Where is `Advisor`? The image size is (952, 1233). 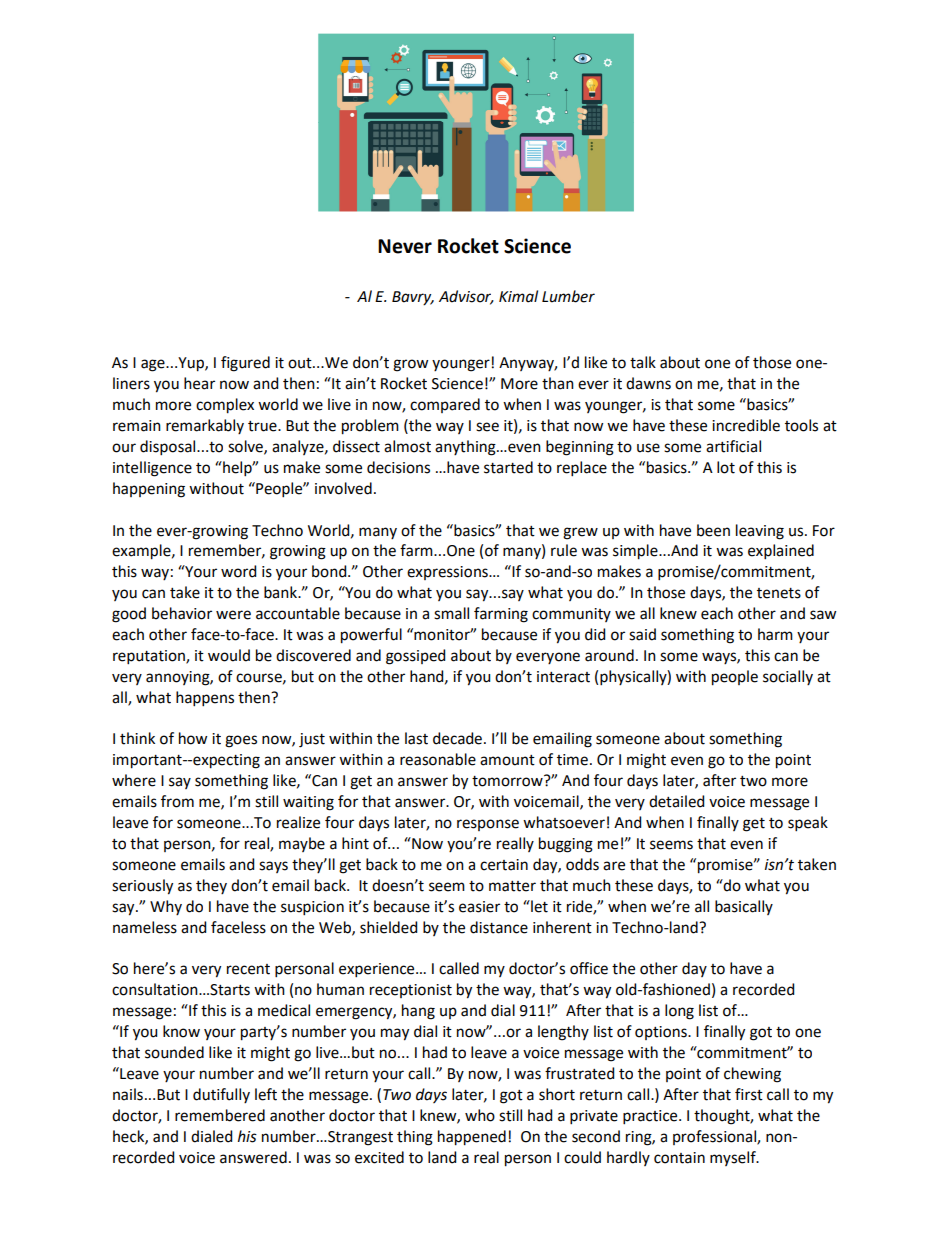
Advisor is located at coordinates (466, 297).
